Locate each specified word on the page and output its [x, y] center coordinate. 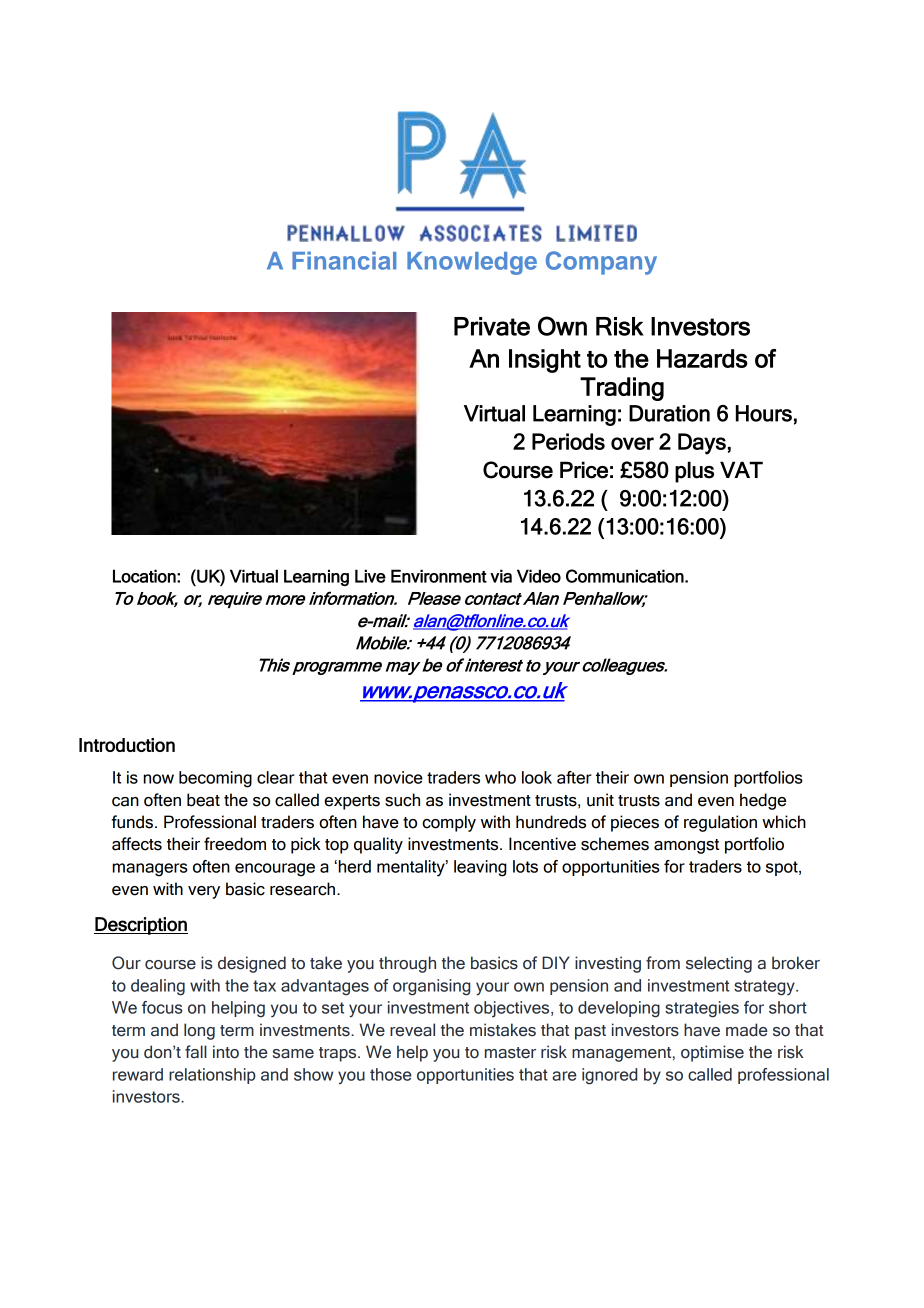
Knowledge [472, 263]
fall [196, 1052]
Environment [439, 576]
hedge [763, 801]
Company [601, 263]
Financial [344, 260]
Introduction [127, 745]
